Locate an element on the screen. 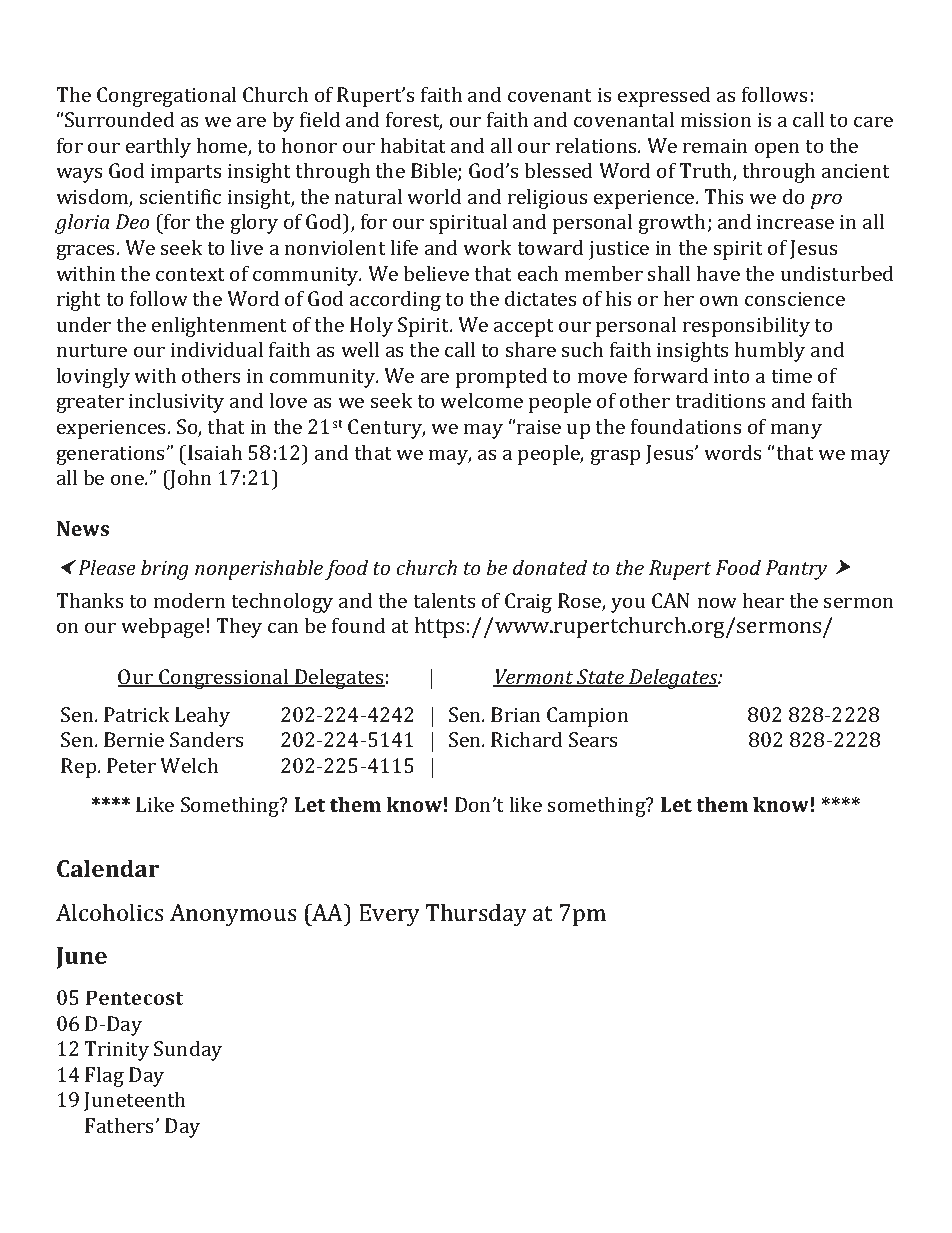 Image resolution: width=952 pixels, height=1233 pixels. Vermont is located at coordinates (534, 678).
